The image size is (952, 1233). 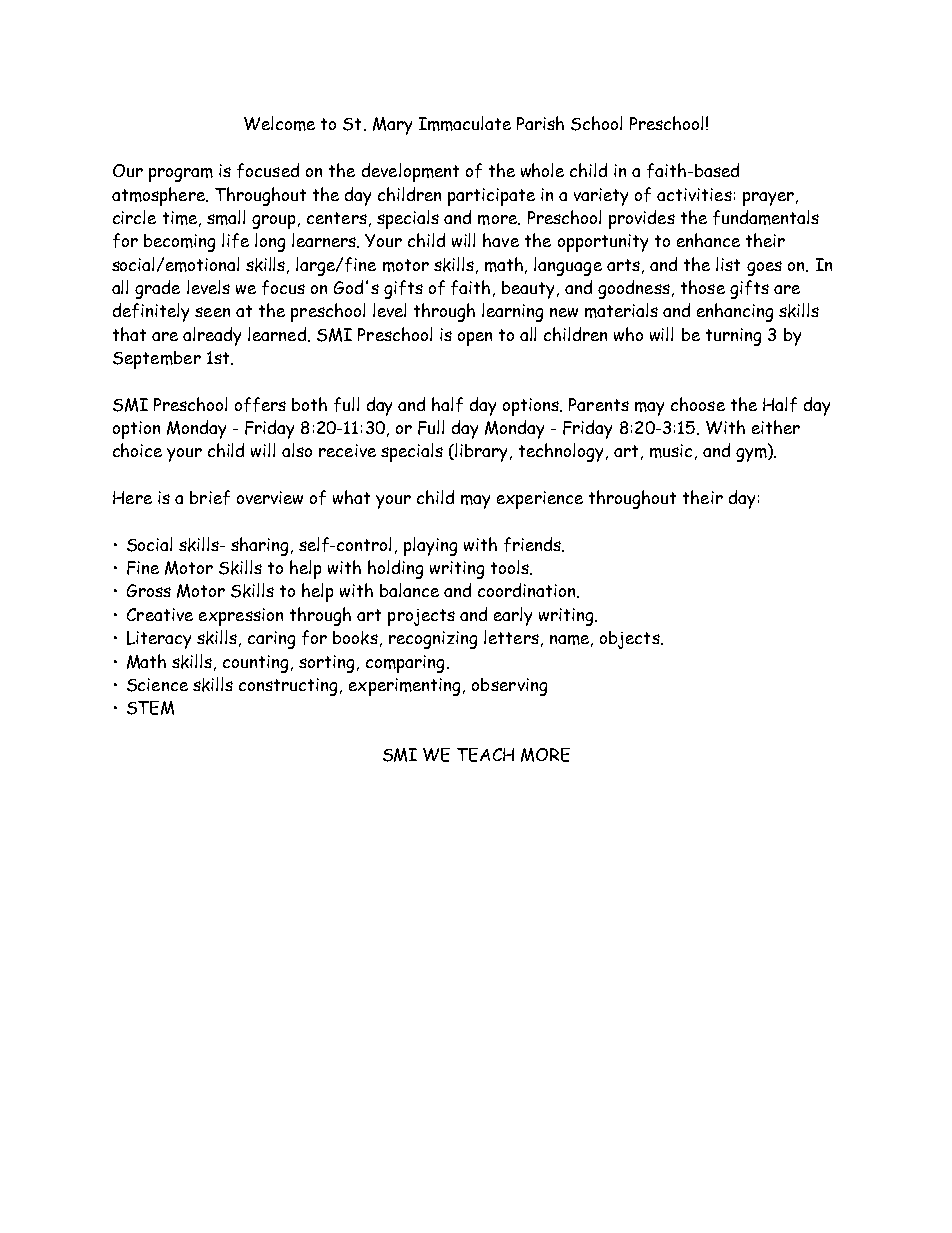 I want to click on program, so click(x=181, y=175).
